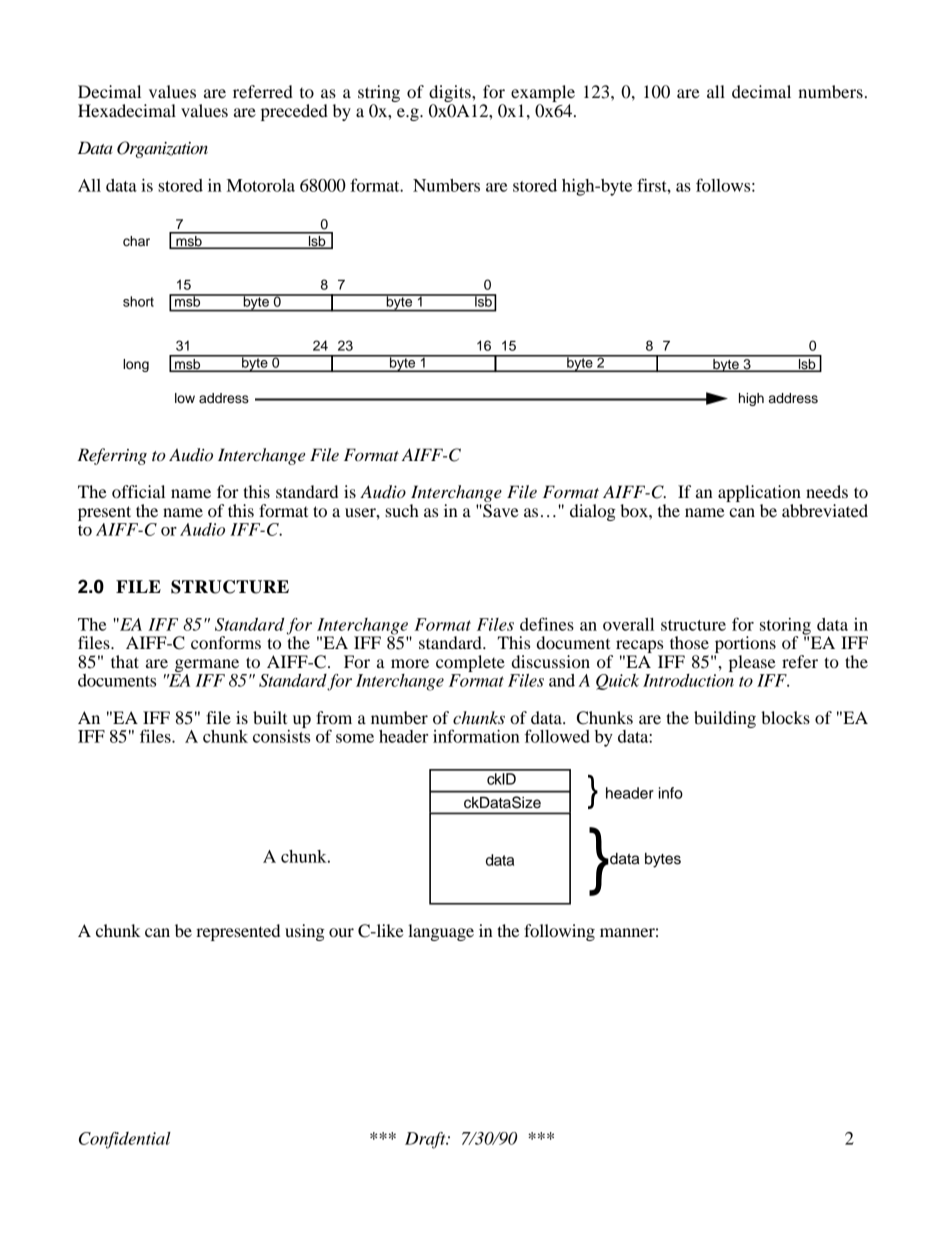 The height and width of the image is (1233, 952). Describe the element at coordinates (451, 95) in the image. I see `digits` at that location.
